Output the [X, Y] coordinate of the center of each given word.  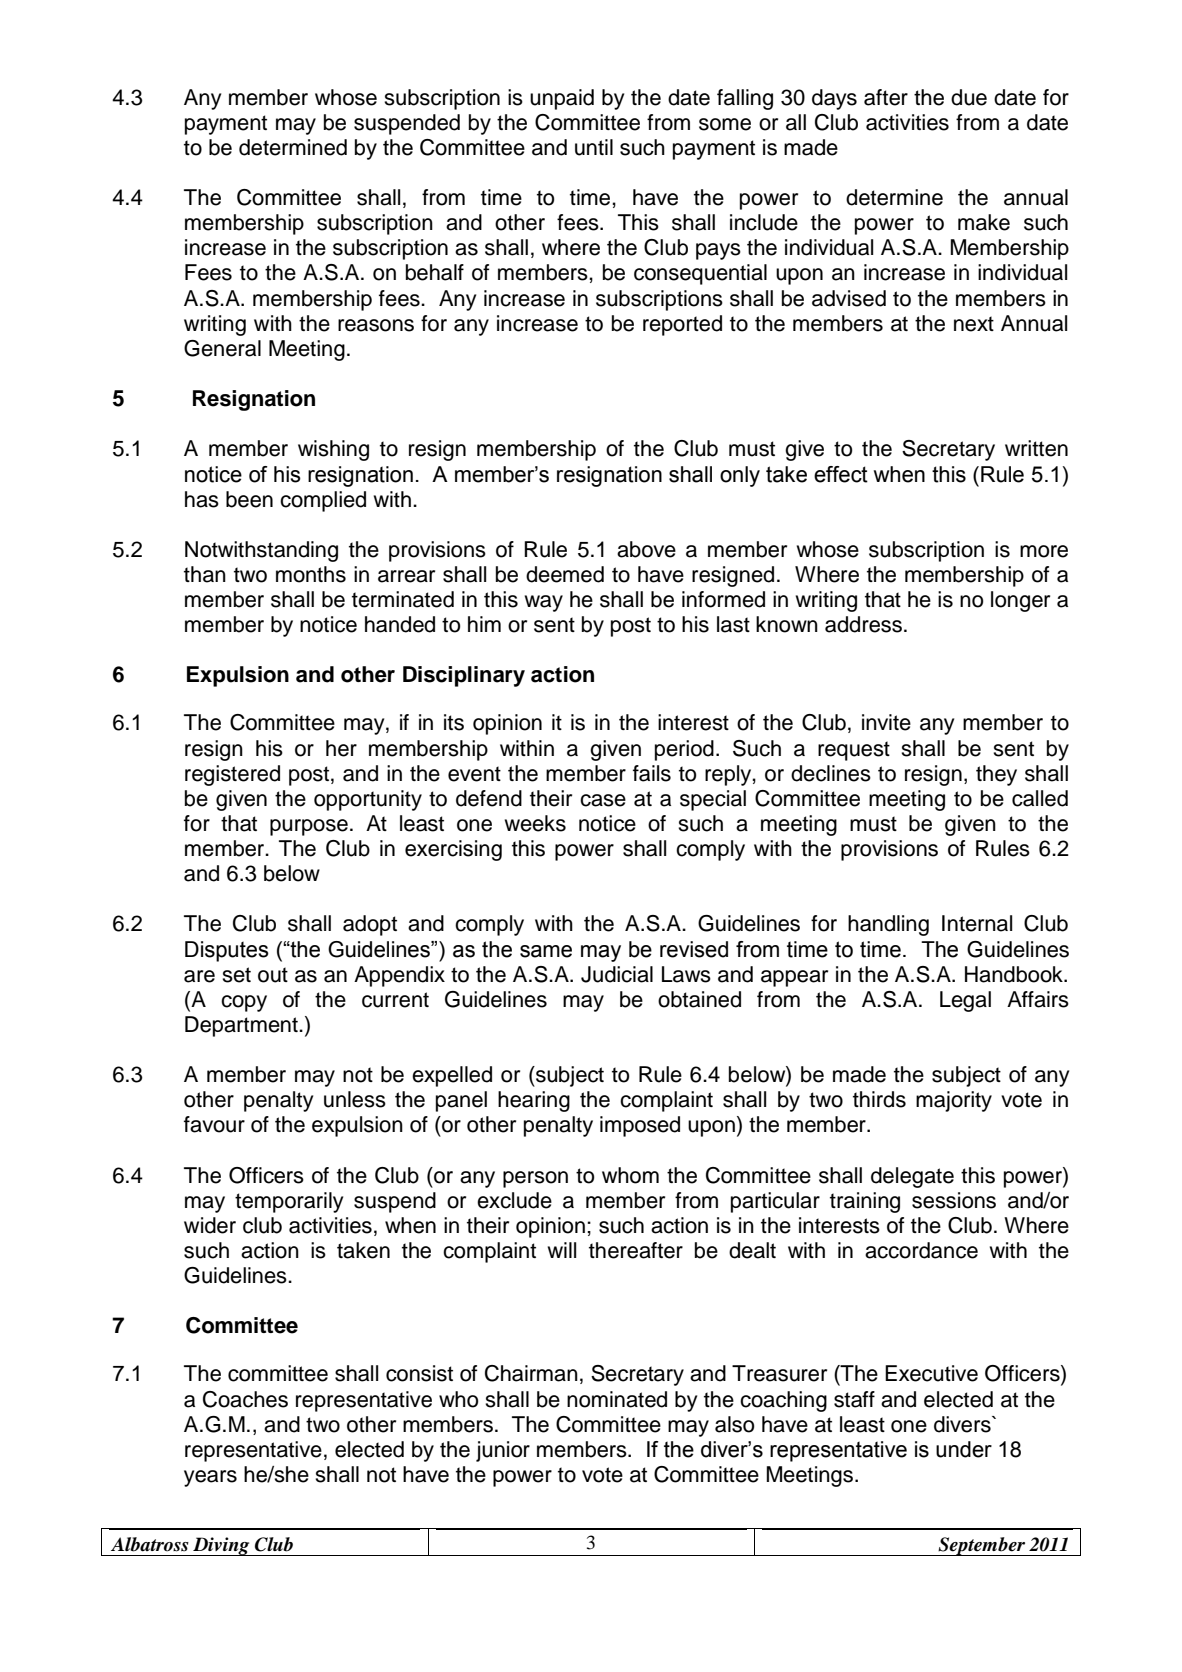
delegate [912, 1177]
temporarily [289, 1202]
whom [630, 1175]
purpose [309, 827]
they [996, 775]
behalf [435, 272]
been [249, 499]
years [210, 1478]
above [646, 549]
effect [841, 474]
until [594, 147]
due [969, 97]
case [603, 800]
